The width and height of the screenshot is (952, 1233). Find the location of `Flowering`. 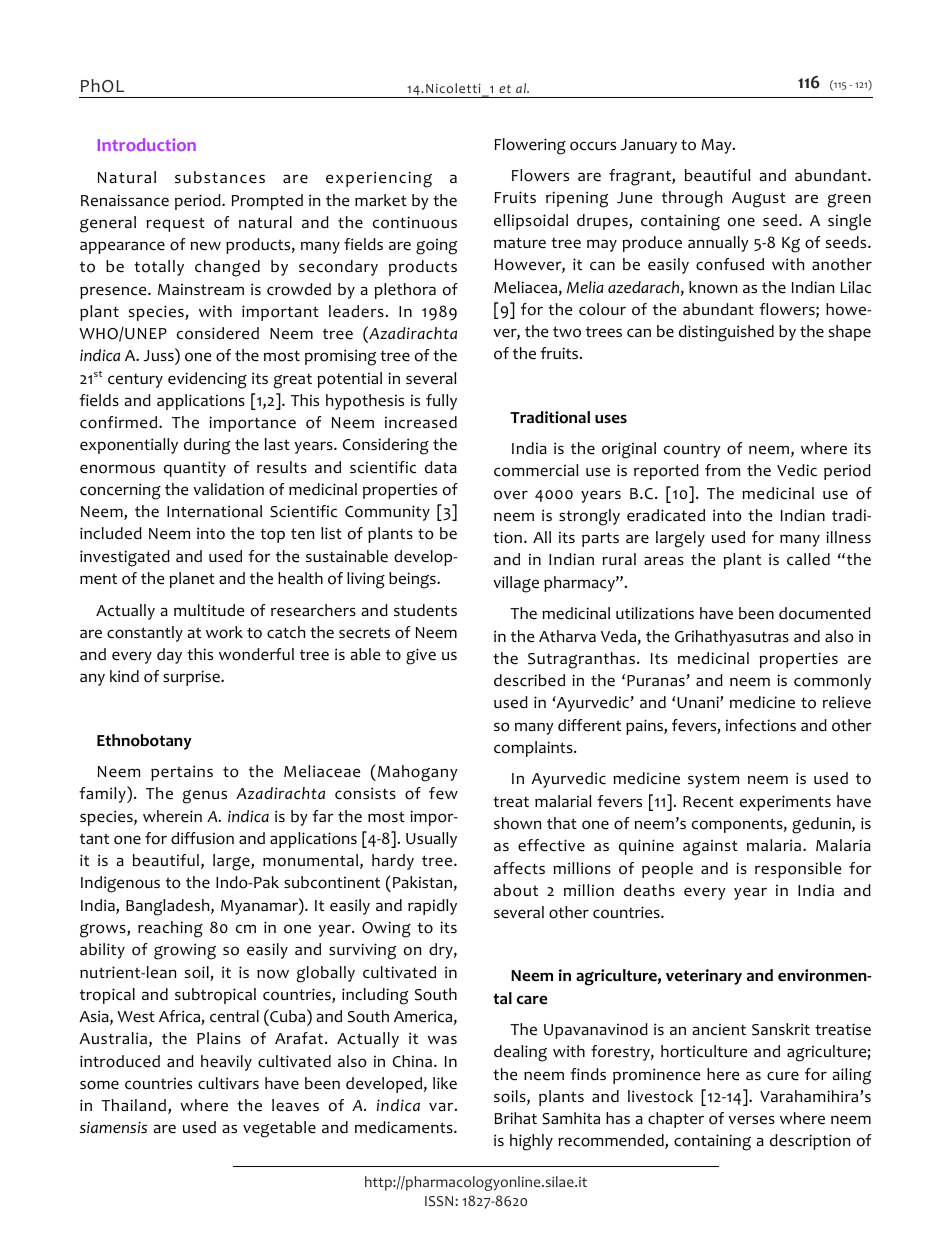

Flowering is located at coordinates (530, 146).
